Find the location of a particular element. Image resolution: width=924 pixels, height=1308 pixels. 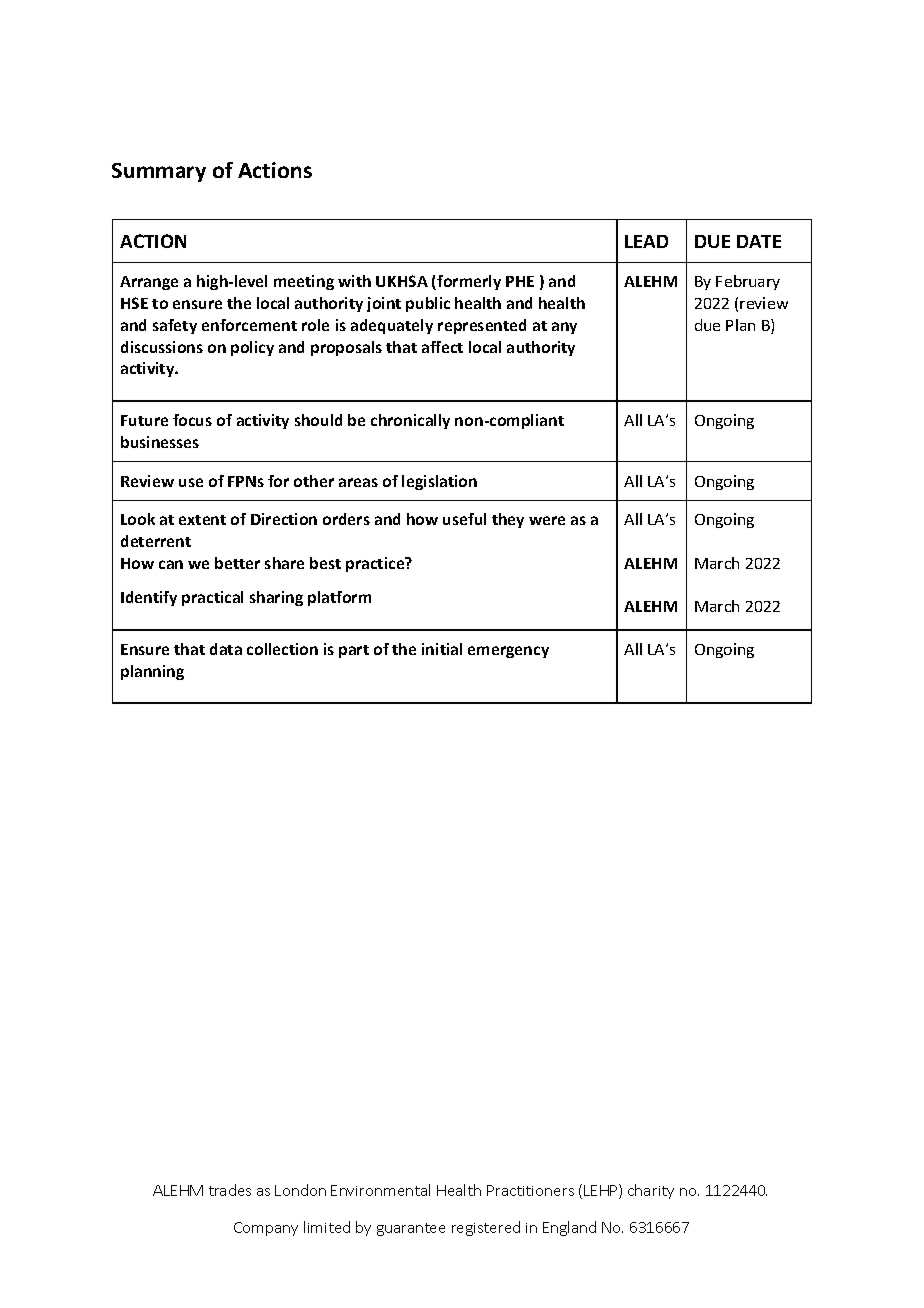

initial is located at coordinates (442, 649).
